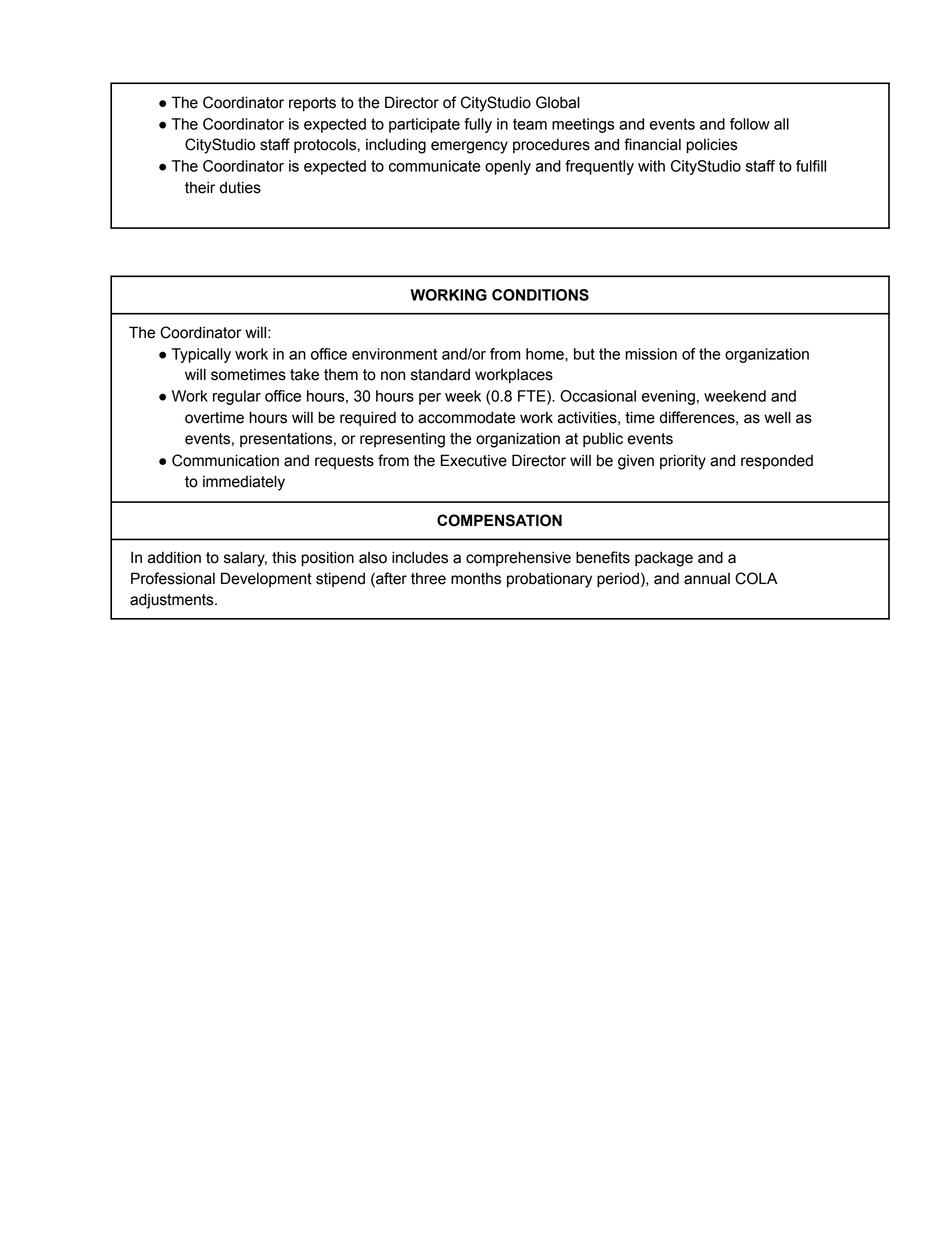 Image resolution: width=952 pixels, height=1233 pixels. What do you see at coordinates (478, 125) in the page?
I see `fully` at bounding box center [478, 125].
